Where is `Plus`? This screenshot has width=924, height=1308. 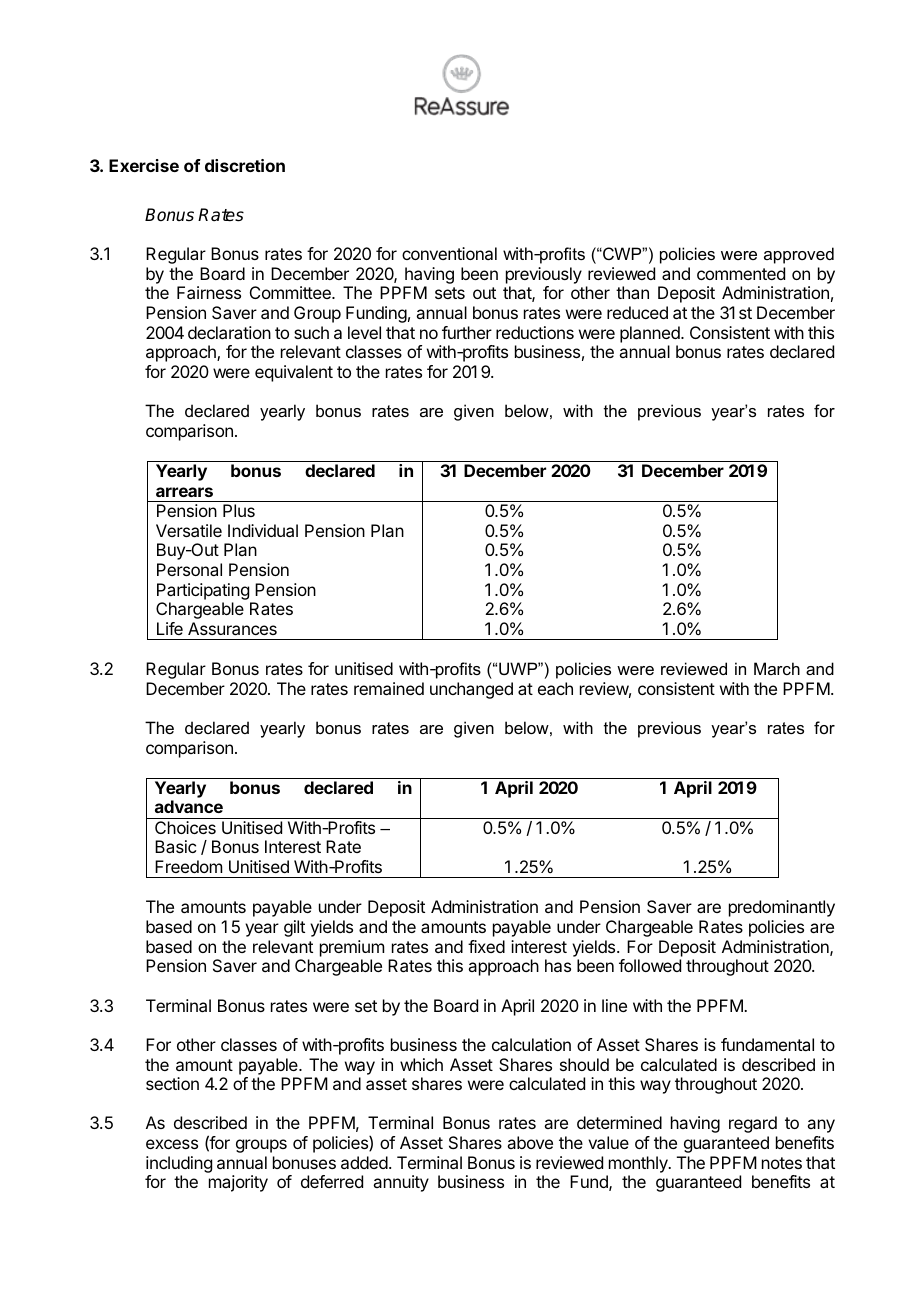
Plus is located at coordinates (239, 510).
